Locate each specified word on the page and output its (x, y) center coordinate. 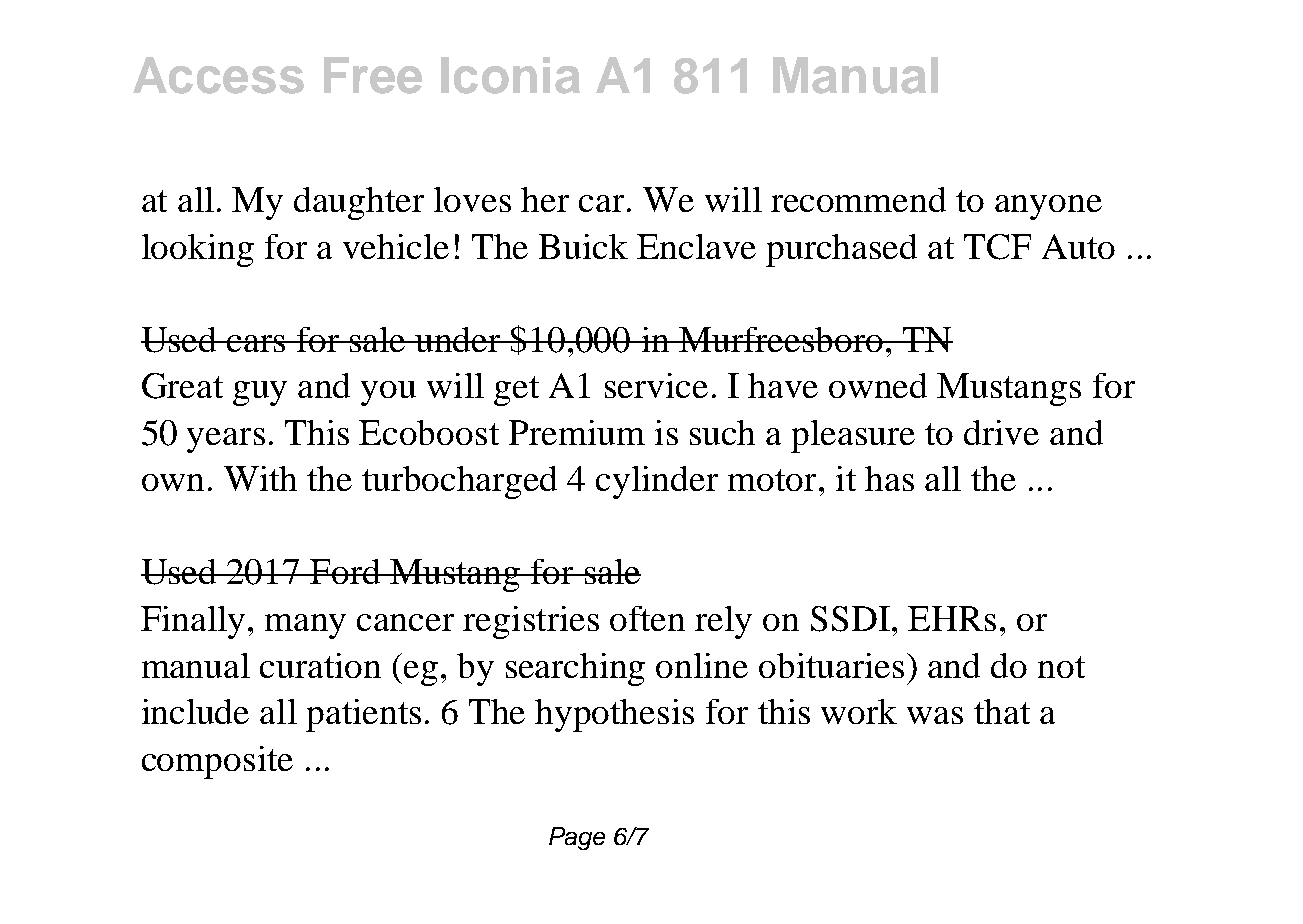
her (545, 199)
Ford (346, 571)
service (656, 385)
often (647, 618)
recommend (858, 199)
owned (878, 385)
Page (577, 838)
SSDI (850, 619)
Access (218, 75)
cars (256, 343)
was (935, 715)
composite (217, 762)
